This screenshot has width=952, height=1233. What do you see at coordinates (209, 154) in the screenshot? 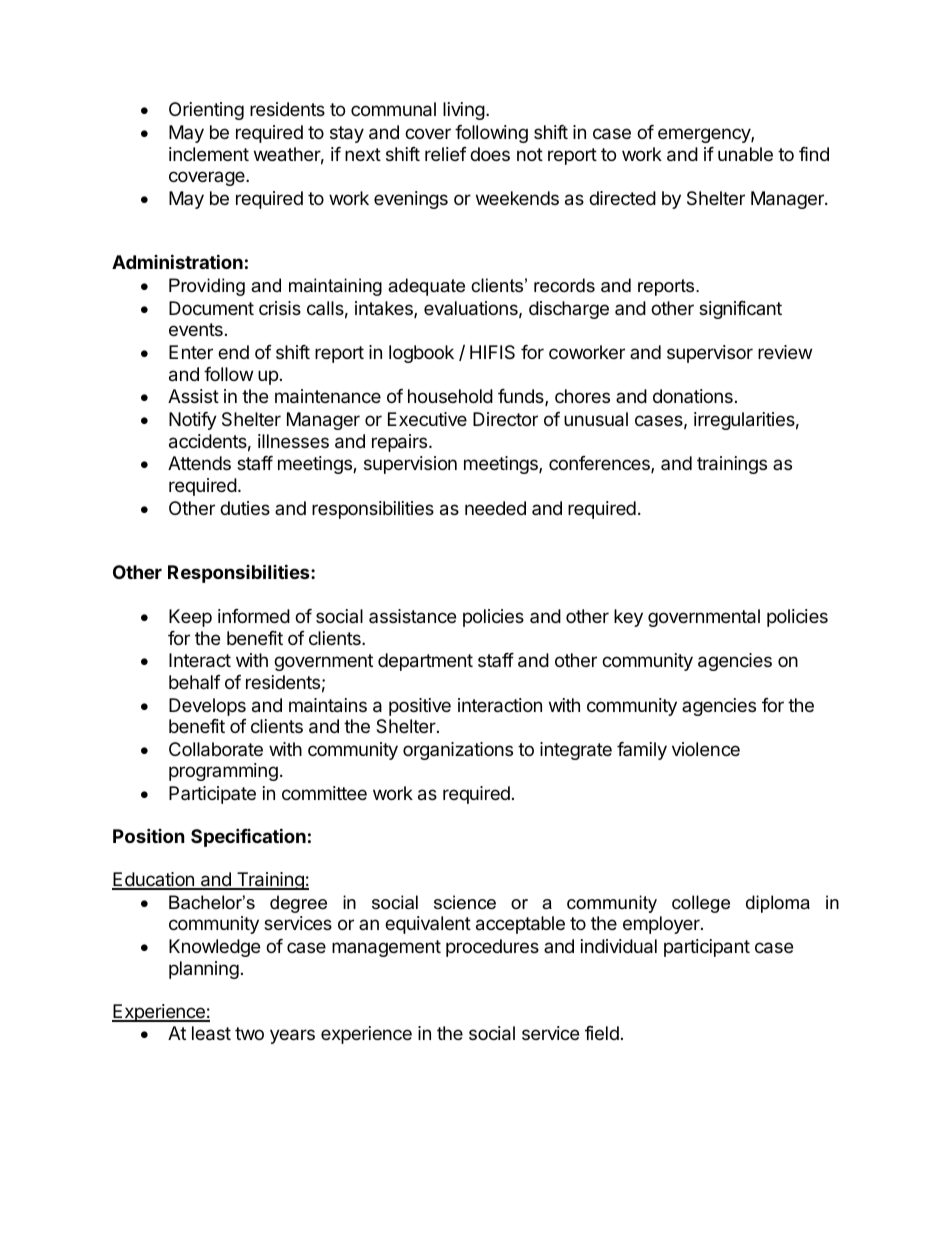
I see `inclement` at bounding box center [209, 154].
